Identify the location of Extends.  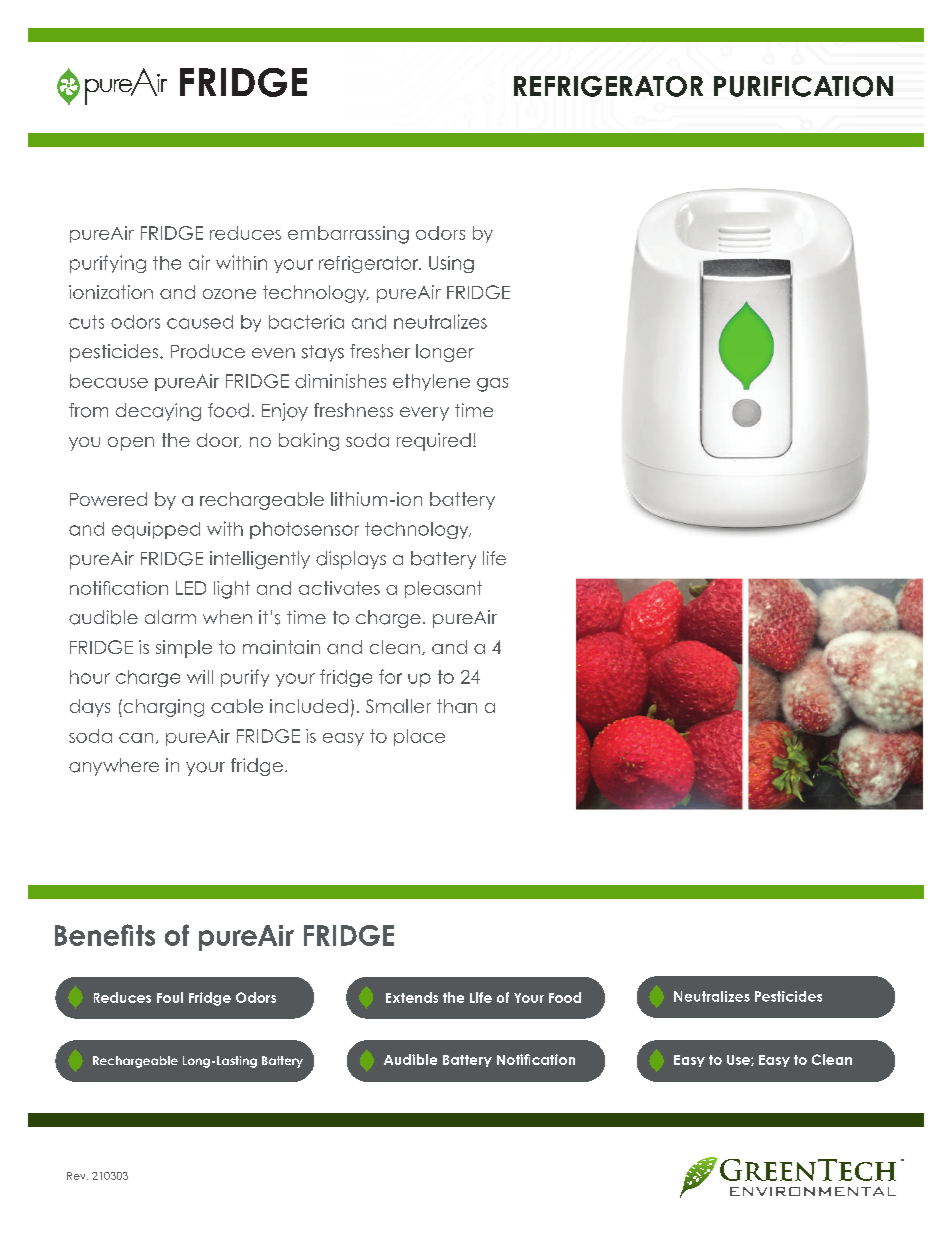
(412, 997).
